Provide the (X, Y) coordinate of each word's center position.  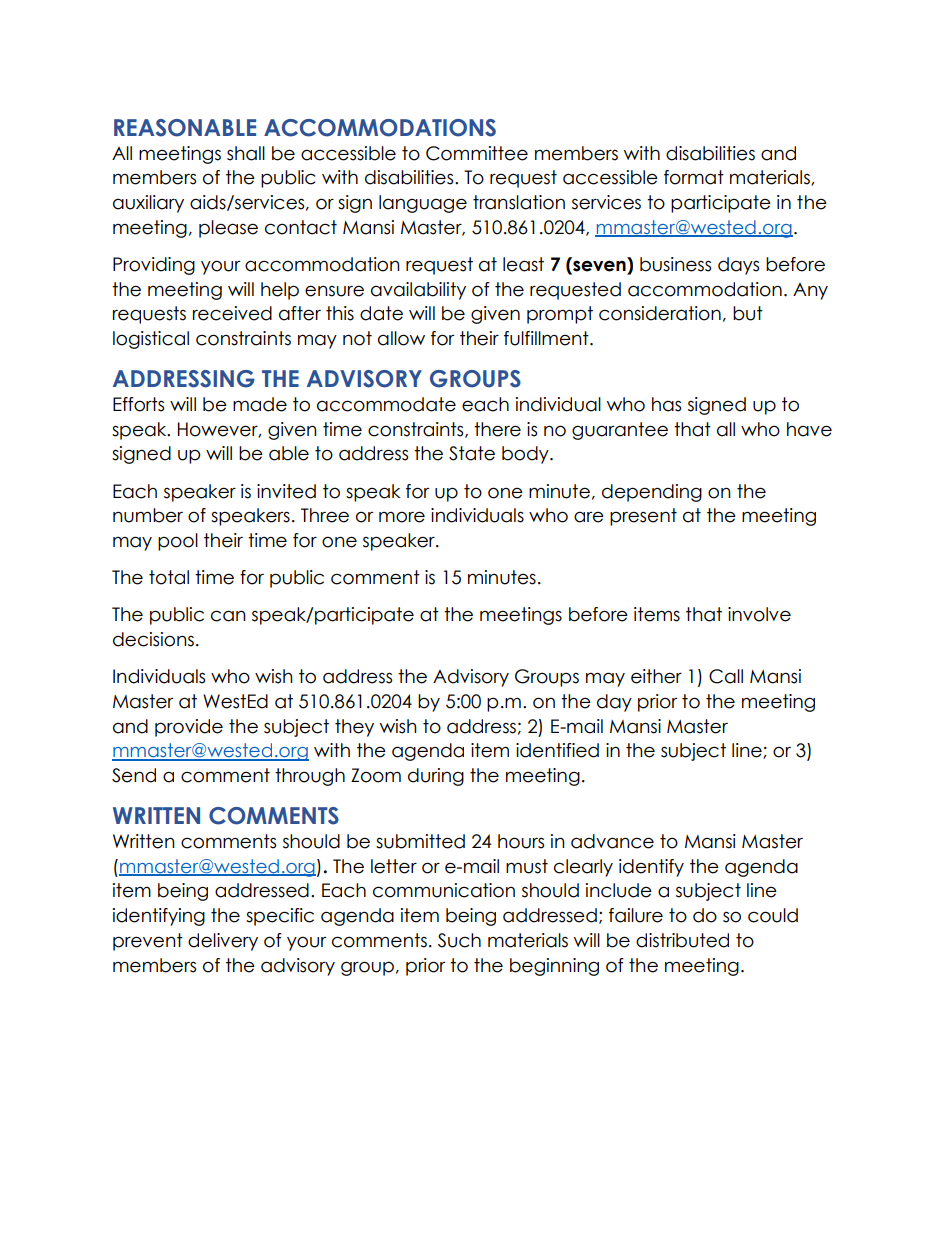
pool (178, 542)
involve (759, 614)
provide (189, 728)
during (436, 777)
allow (401, 338)
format (694, 177)
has (666, 404)
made (260, 404)
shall (246, 153)
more (402, 517)
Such (459, 940)
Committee (477, 153)
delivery (223, 942)
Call (726, 676)
